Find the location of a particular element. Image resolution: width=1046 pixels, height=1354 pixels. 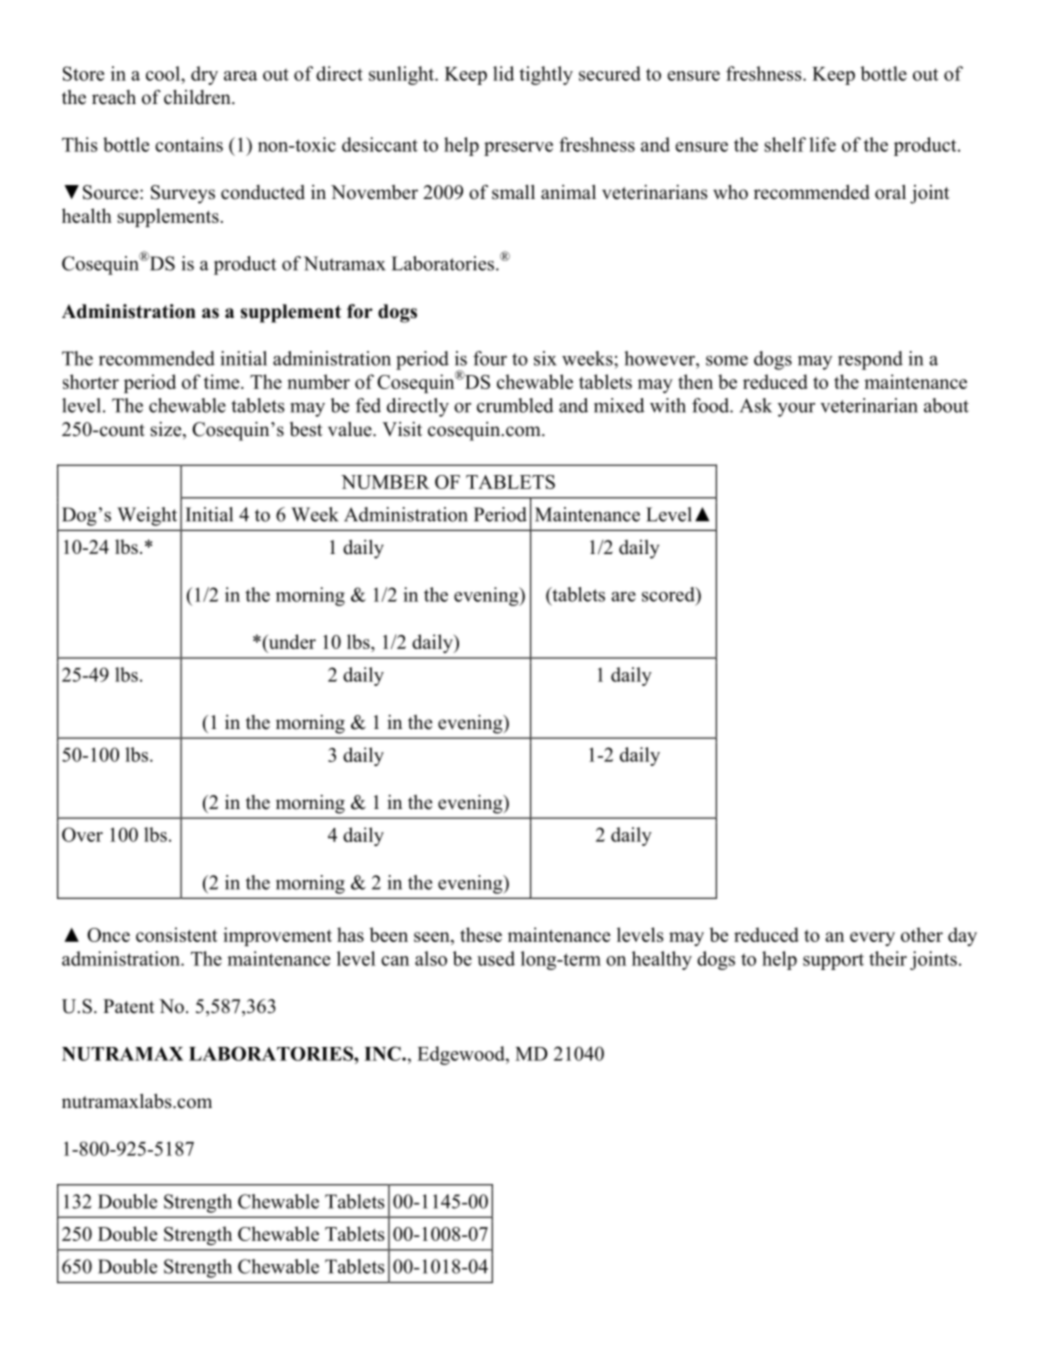

your is located at coordinates (796, 410).
